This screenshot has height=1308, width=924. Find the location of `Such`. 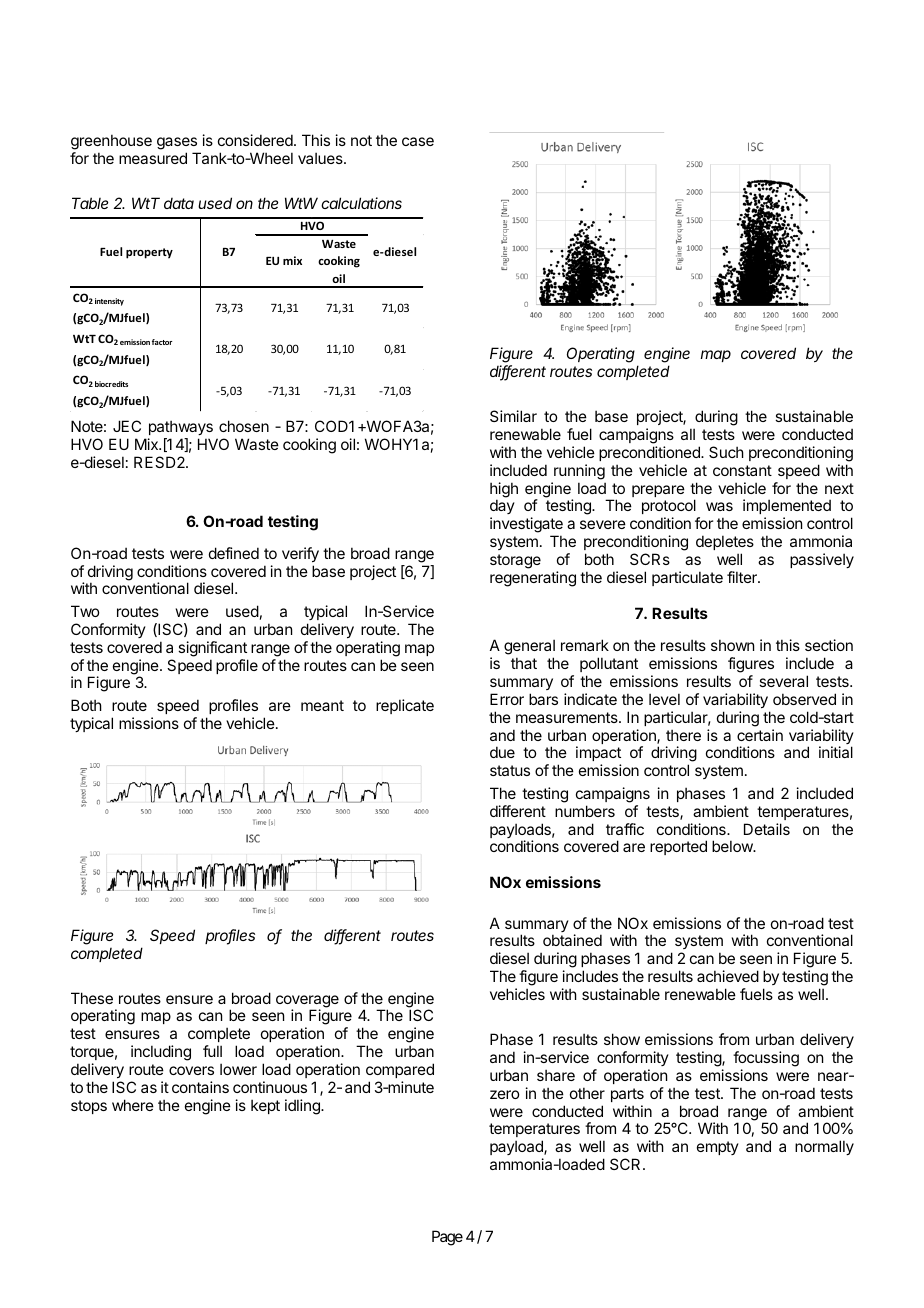

Such is located at coordinates (726, 452).
